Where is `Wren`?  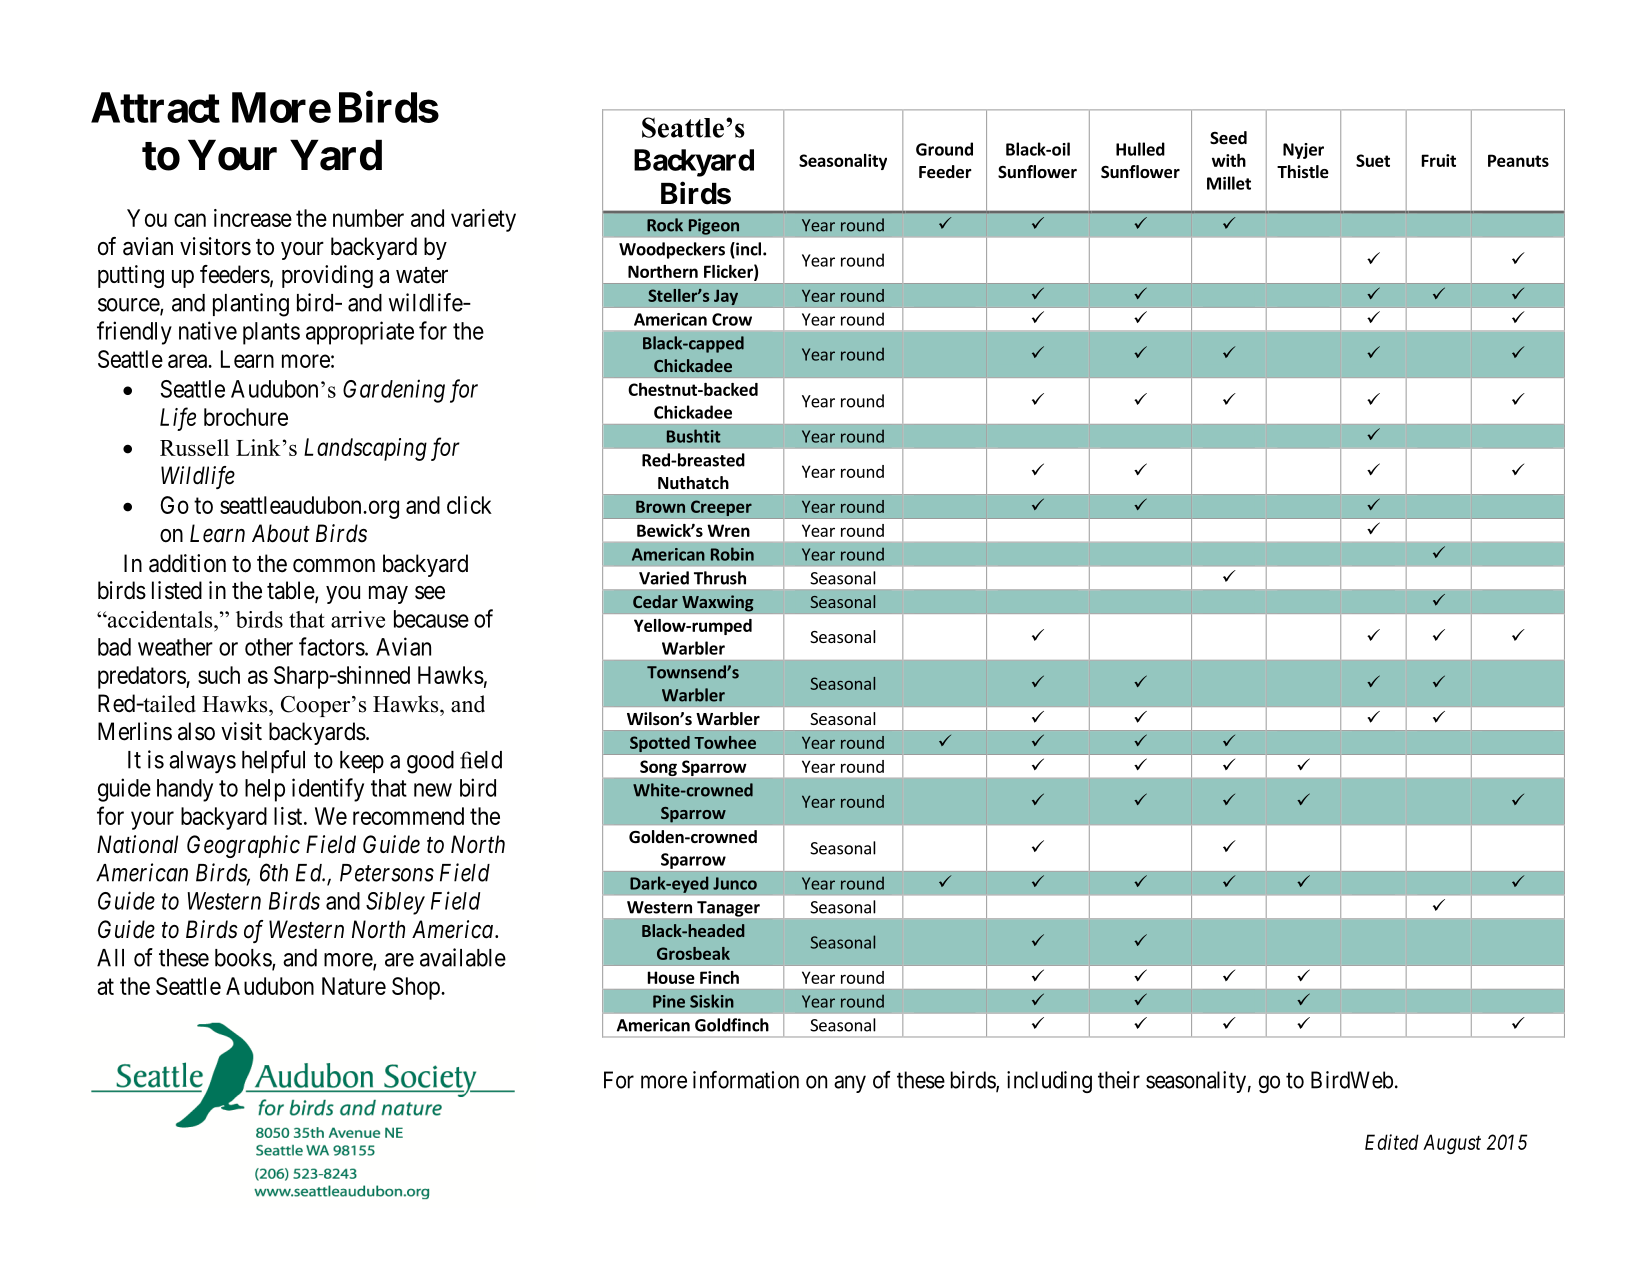
Wren is located at coordinates (728, 530).
